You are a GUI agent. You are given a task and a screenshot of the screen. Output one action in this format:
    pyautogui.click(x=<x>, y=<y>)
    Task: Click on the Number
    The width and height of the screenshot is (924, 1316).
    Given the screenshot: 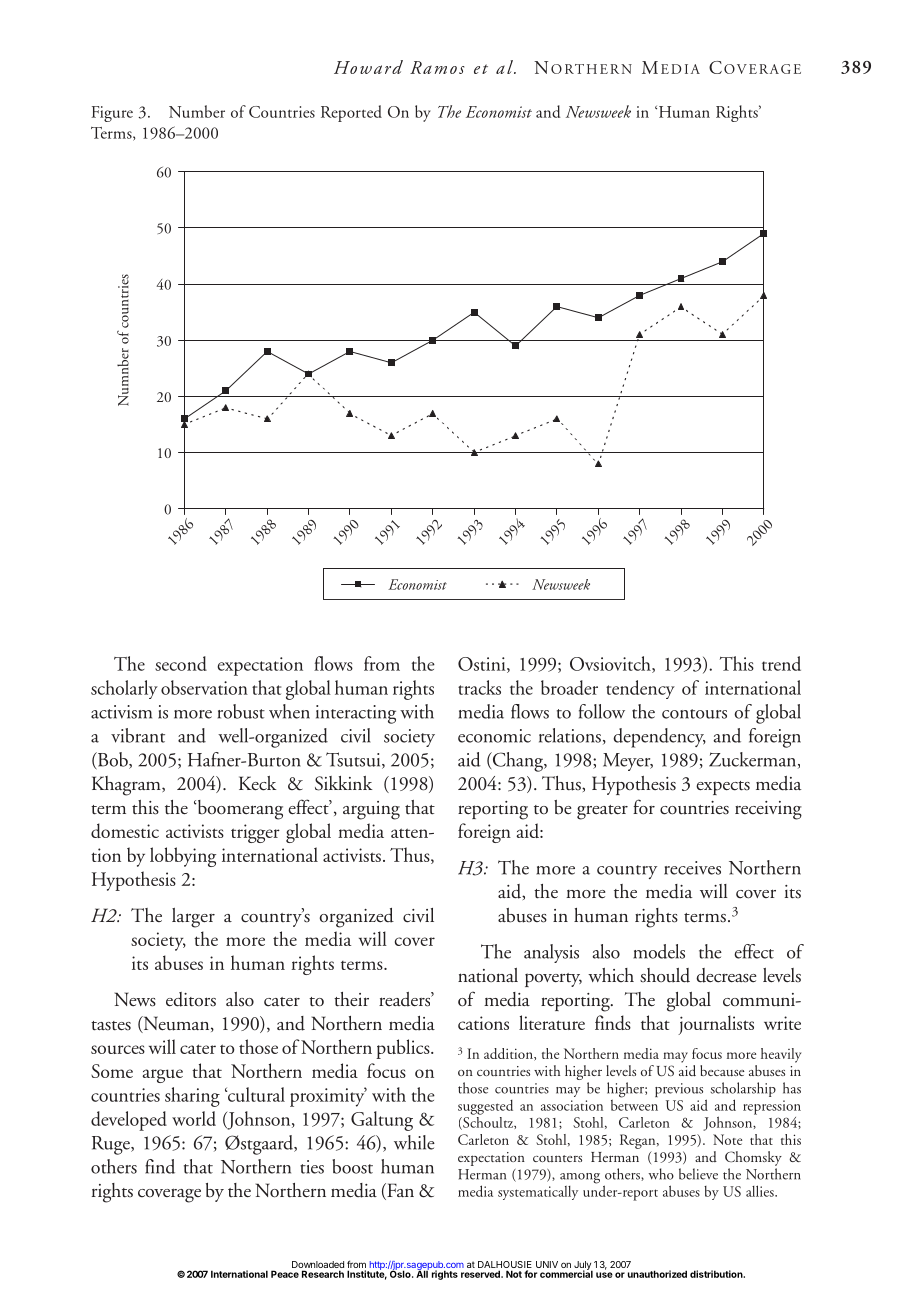 What is the action you would take?
    pyautogui.click(x=197, y=111)
